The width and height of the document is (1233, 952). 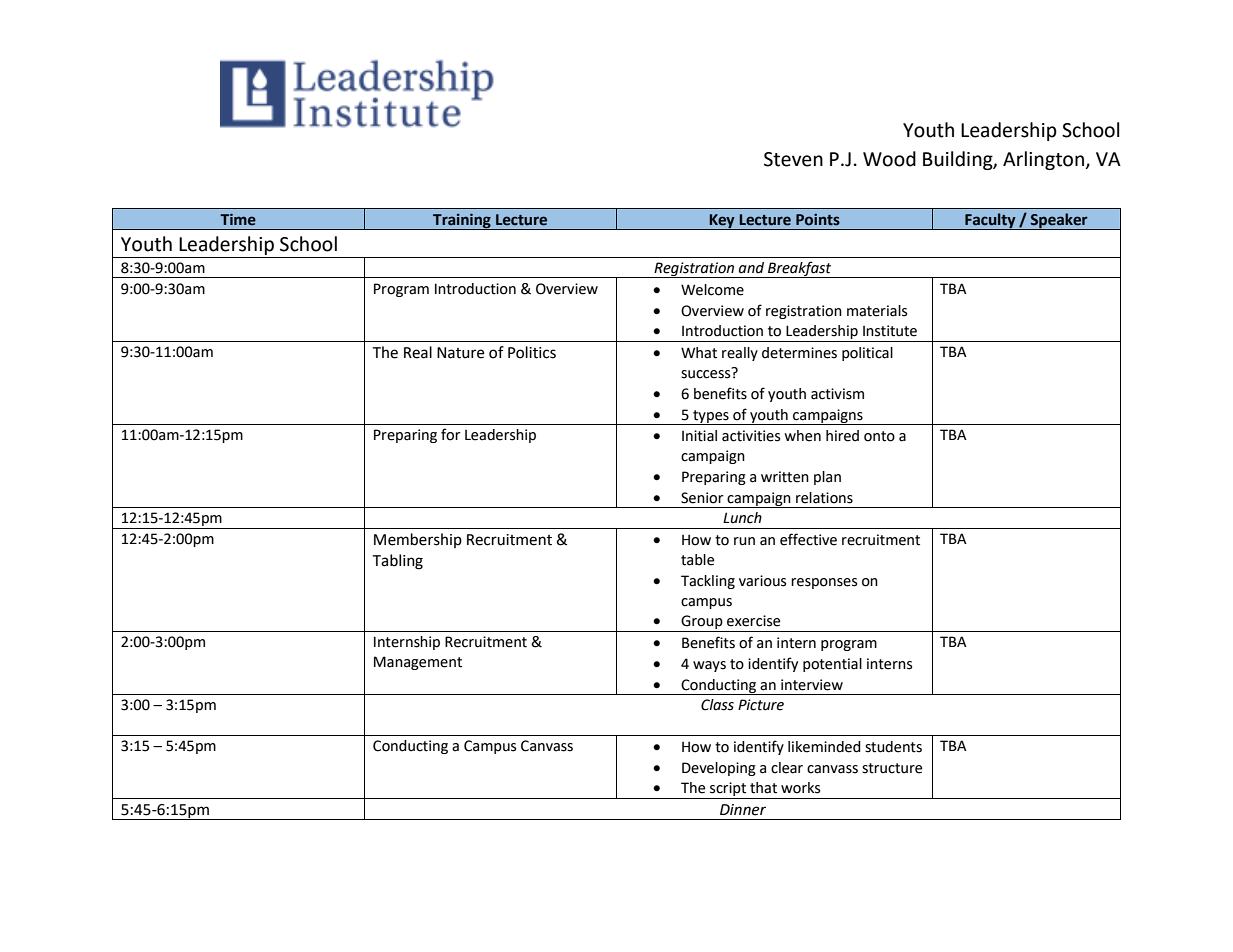 What do you see at coordinates (238, 219) in the document?
I see `Time` at bounding box center [238, 219].
